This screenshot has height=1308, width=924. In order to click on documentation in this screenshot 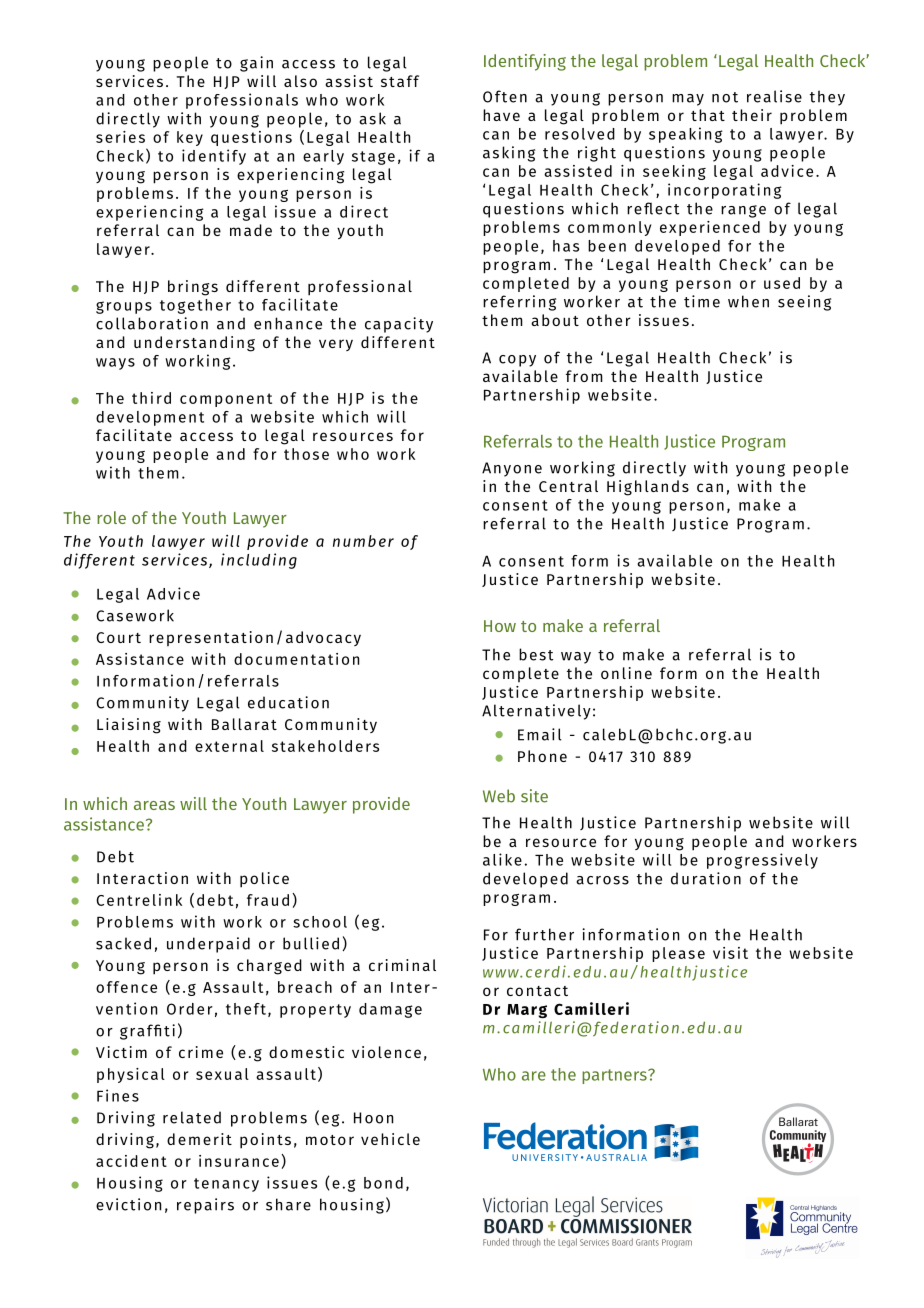, I will do `click(296, 659)`.
